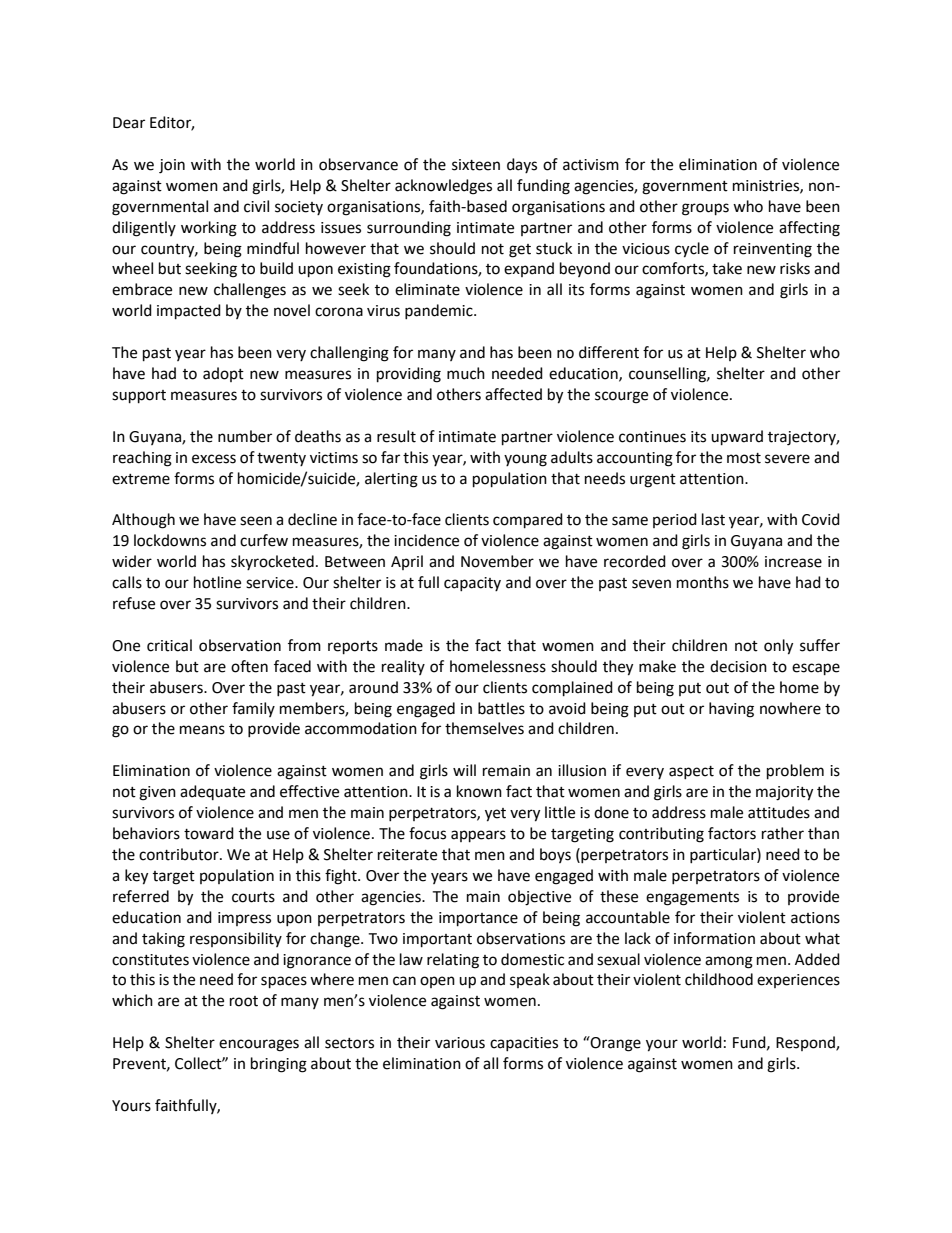 The width and height of the screenshot is (952, 1233). Describe the element at coordinates (172, 166) in the screenshot. I see `join` at that location.
